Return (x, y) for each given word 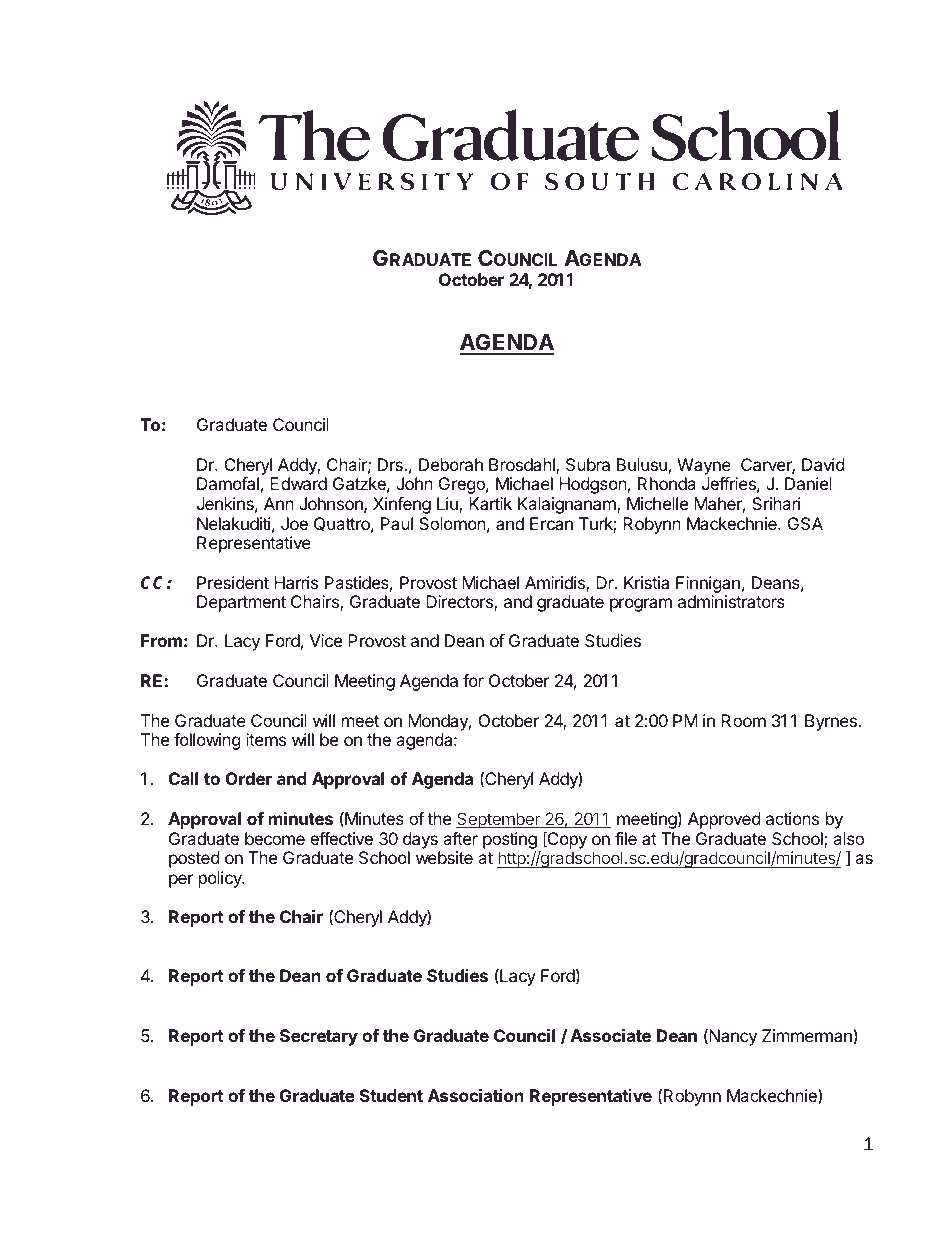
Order (249, 778)
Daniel (808, 483)
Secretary (319, 1037)
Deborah (451, 464)
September (499, 820)
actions (792, 818)
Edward (298, 483)
